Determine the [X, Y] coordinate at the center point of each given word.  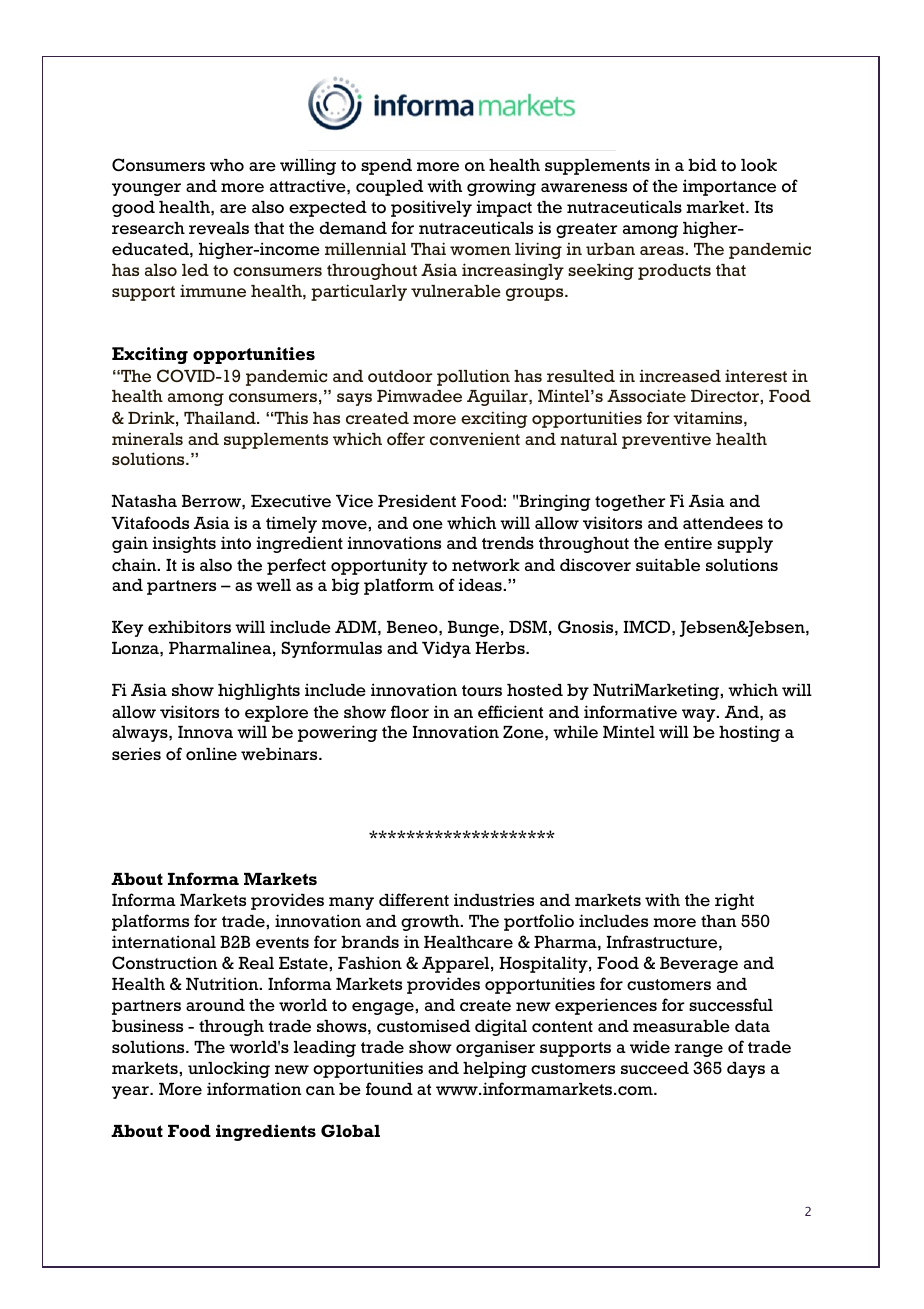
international [164, 942]
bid [702, 164]
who [227, 165]
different [414, 900]
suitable [668, 565]
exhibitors [189, 627]
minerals [147, 439]
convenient [475, 439]
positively [431, 208]
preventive [666, 441]
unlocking [229, 1069]
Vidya [446, 649]
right [734, 901]
